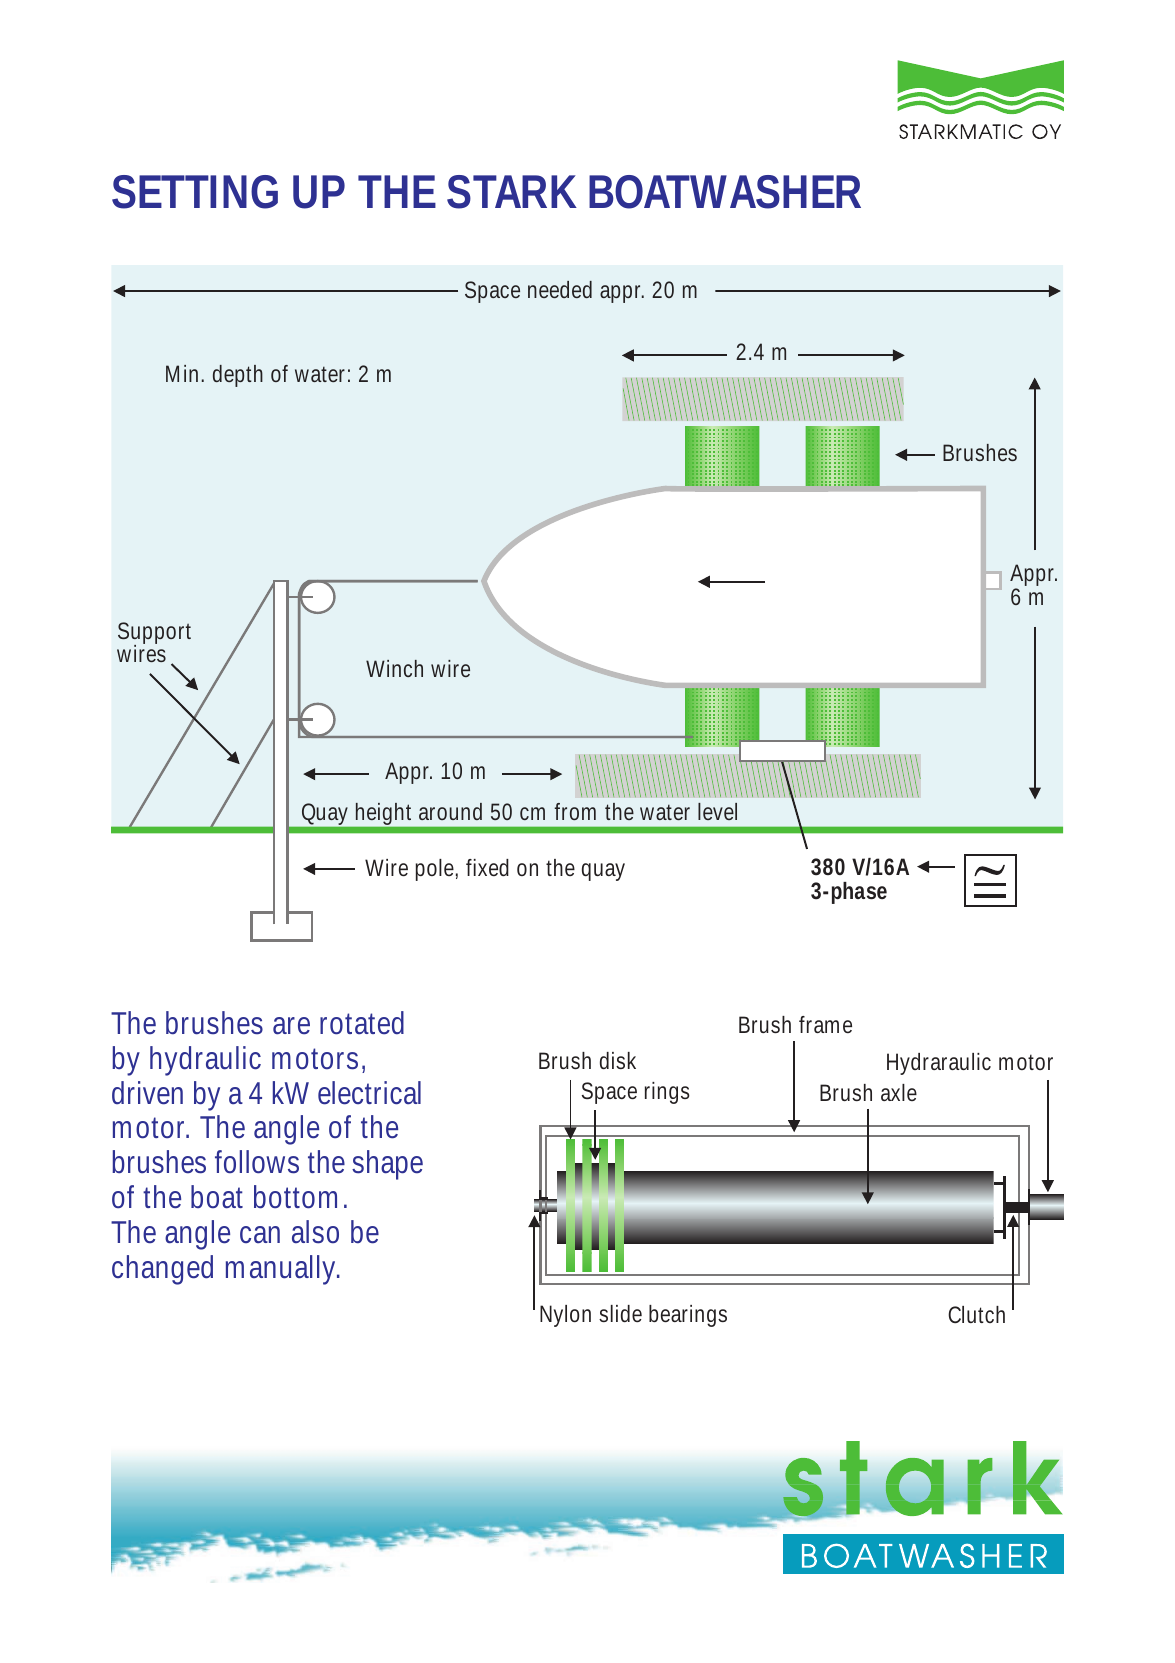 The height and width of the screenshot is (1663, 1175). I want to click on fixed, so click(487, 867).
